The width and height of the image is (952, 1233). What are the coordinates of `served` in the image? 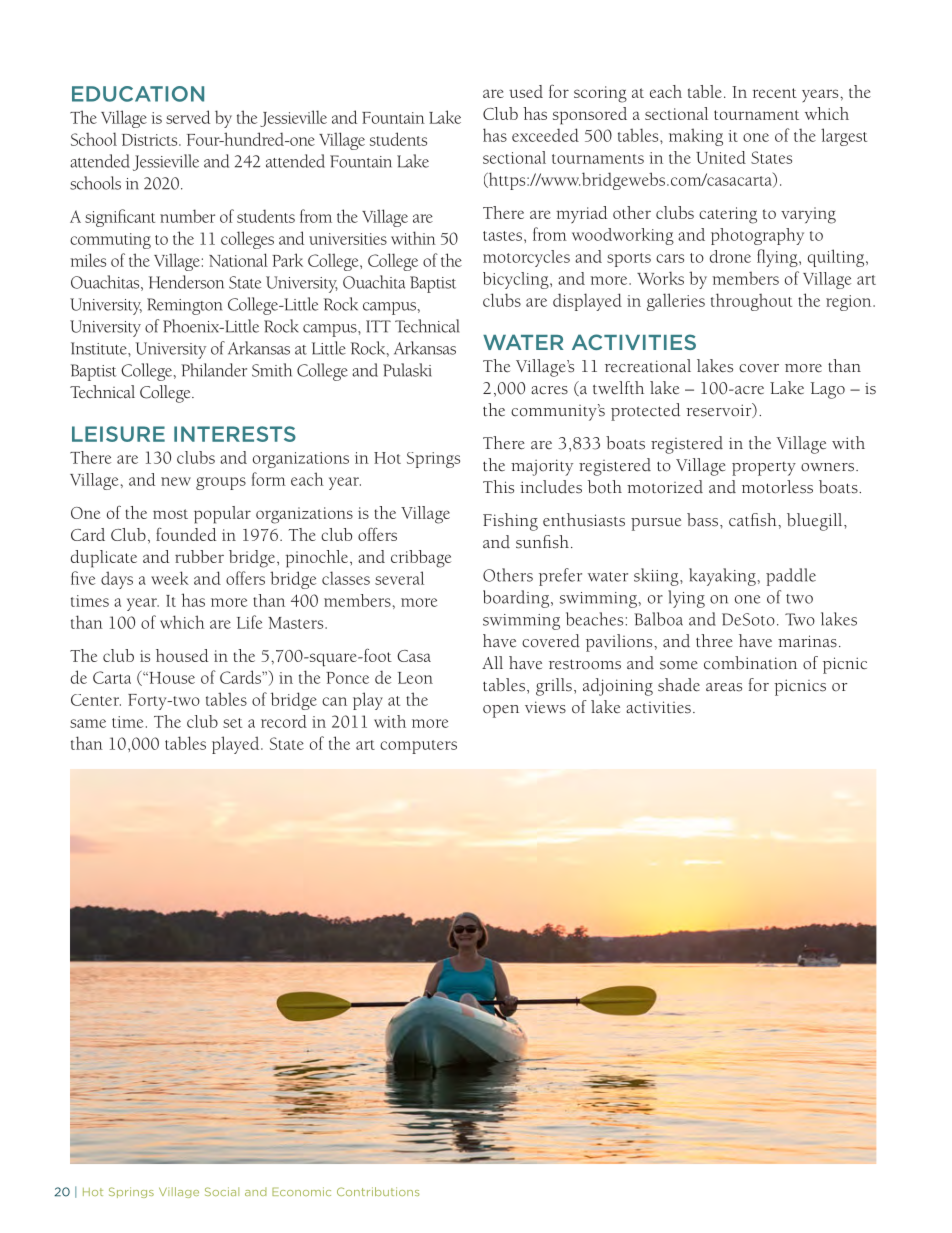 It's located at (188, 117).
